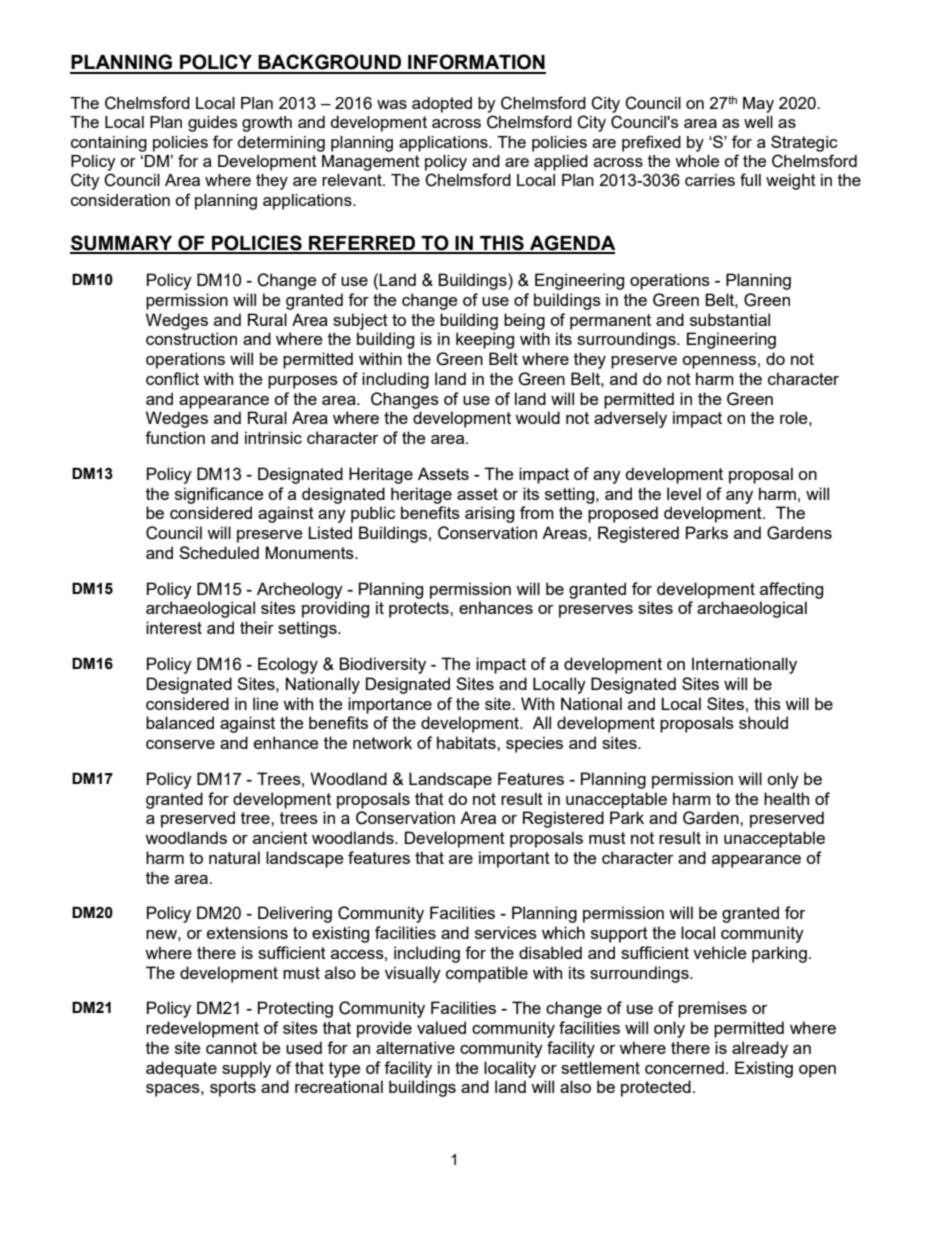 The image size is (952, 1233). Describe the element at coordinates (213, 124) in the page. I see `guides` at that location.
